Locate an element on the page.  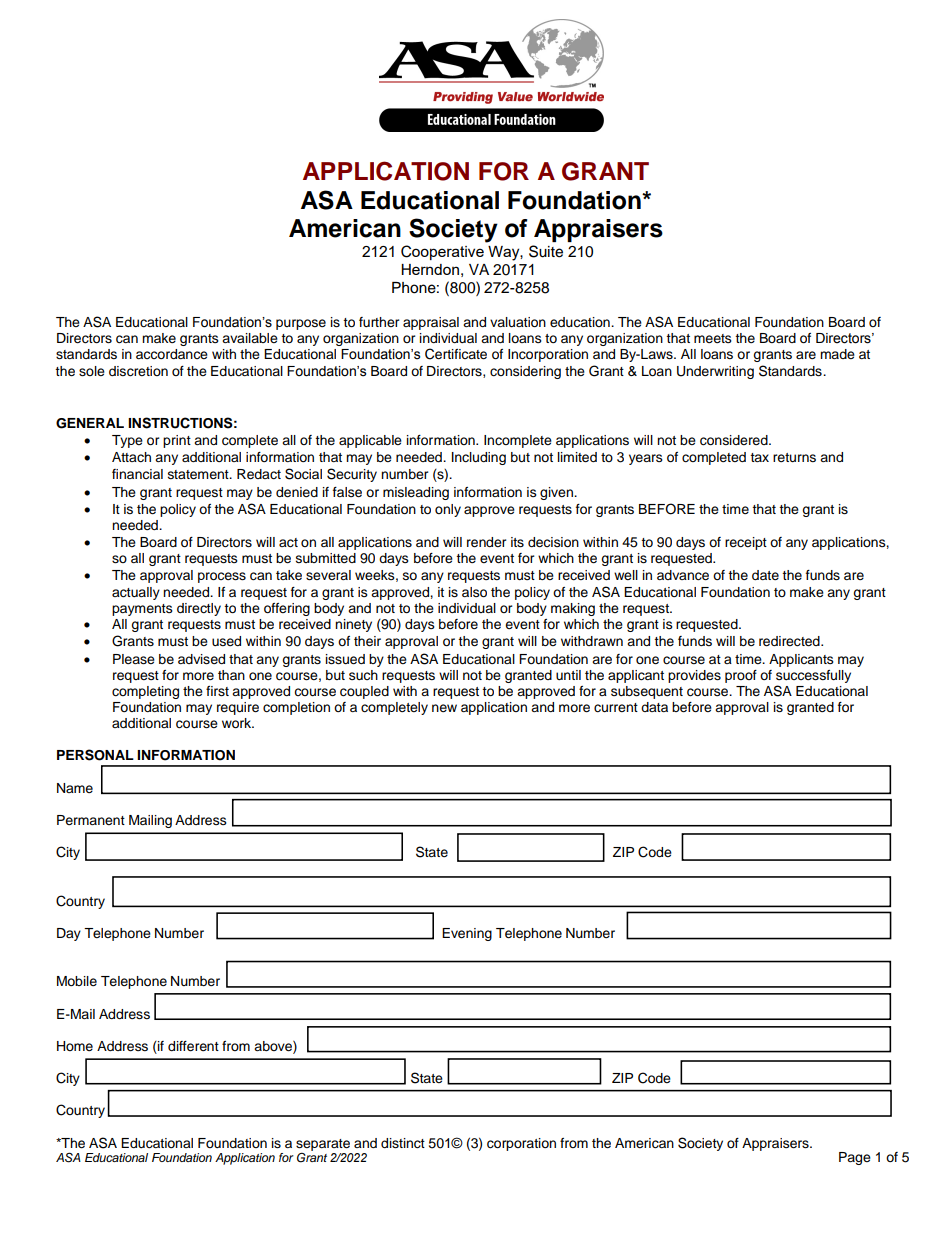
completing is located at coordinates (145, 692).
